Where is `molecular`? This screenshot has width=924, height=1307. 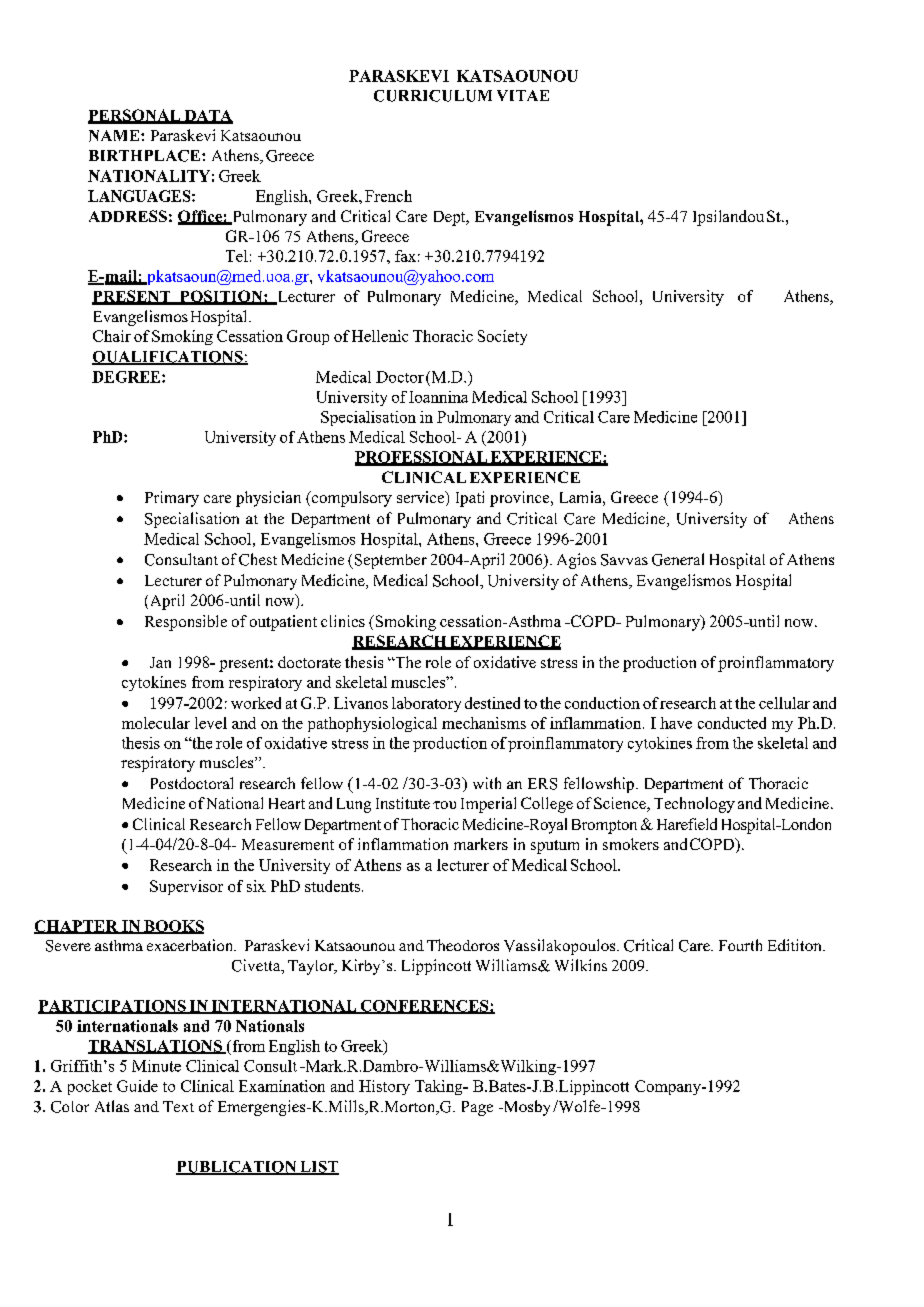 molecular is located at coordinates (156, 723).
